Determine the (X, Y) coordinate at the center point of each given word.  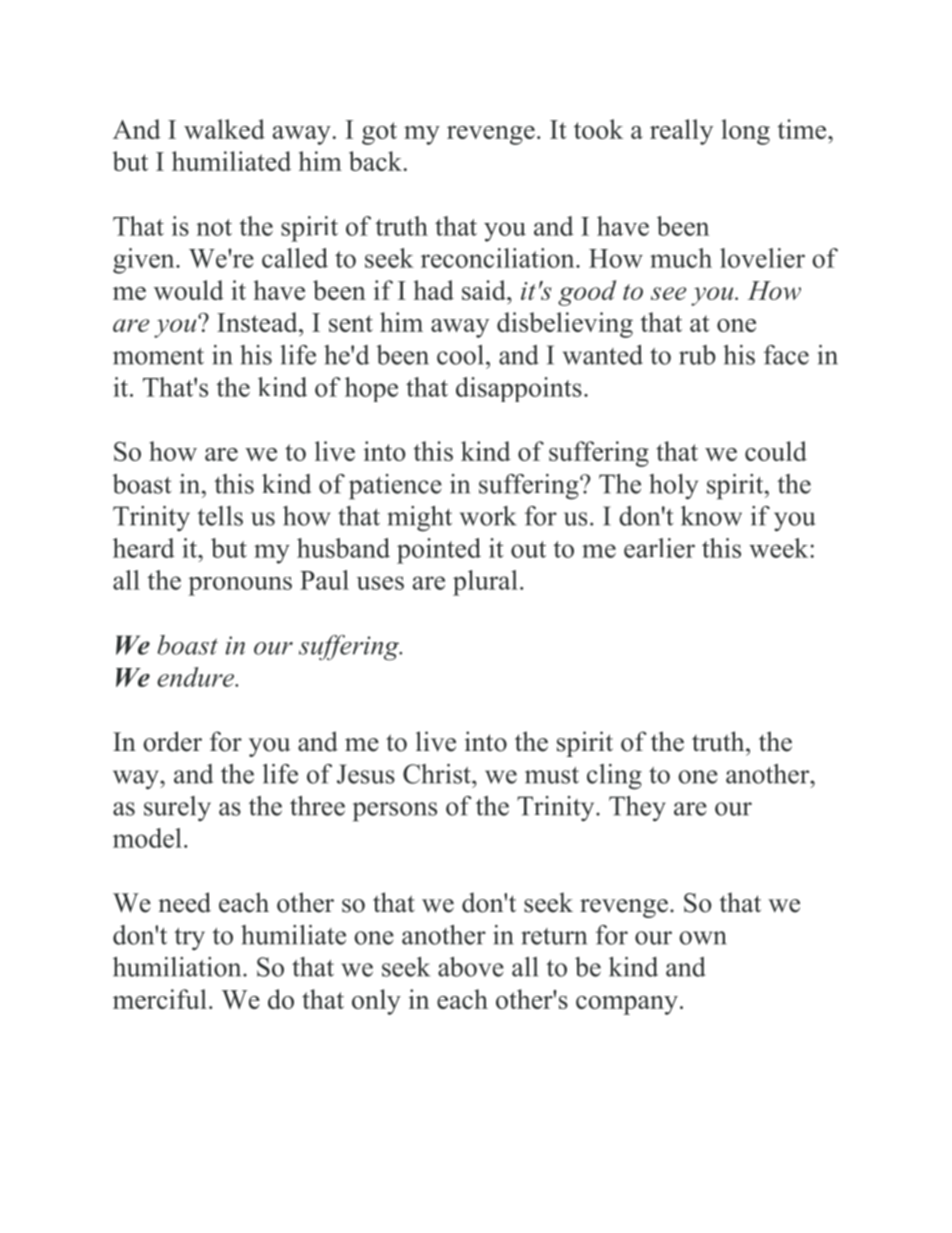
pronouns (240, 586)
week (780, 548)
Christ (438, 774)
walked (224, 129)
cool (460, 355)
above (471, 967)
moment (158, 356)
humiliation (178, 967)
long (746, 132)
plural (485, 583)
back (375, 161)
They (637, 809)
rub (697, 355)
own (703, 938)
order (172, 741)
